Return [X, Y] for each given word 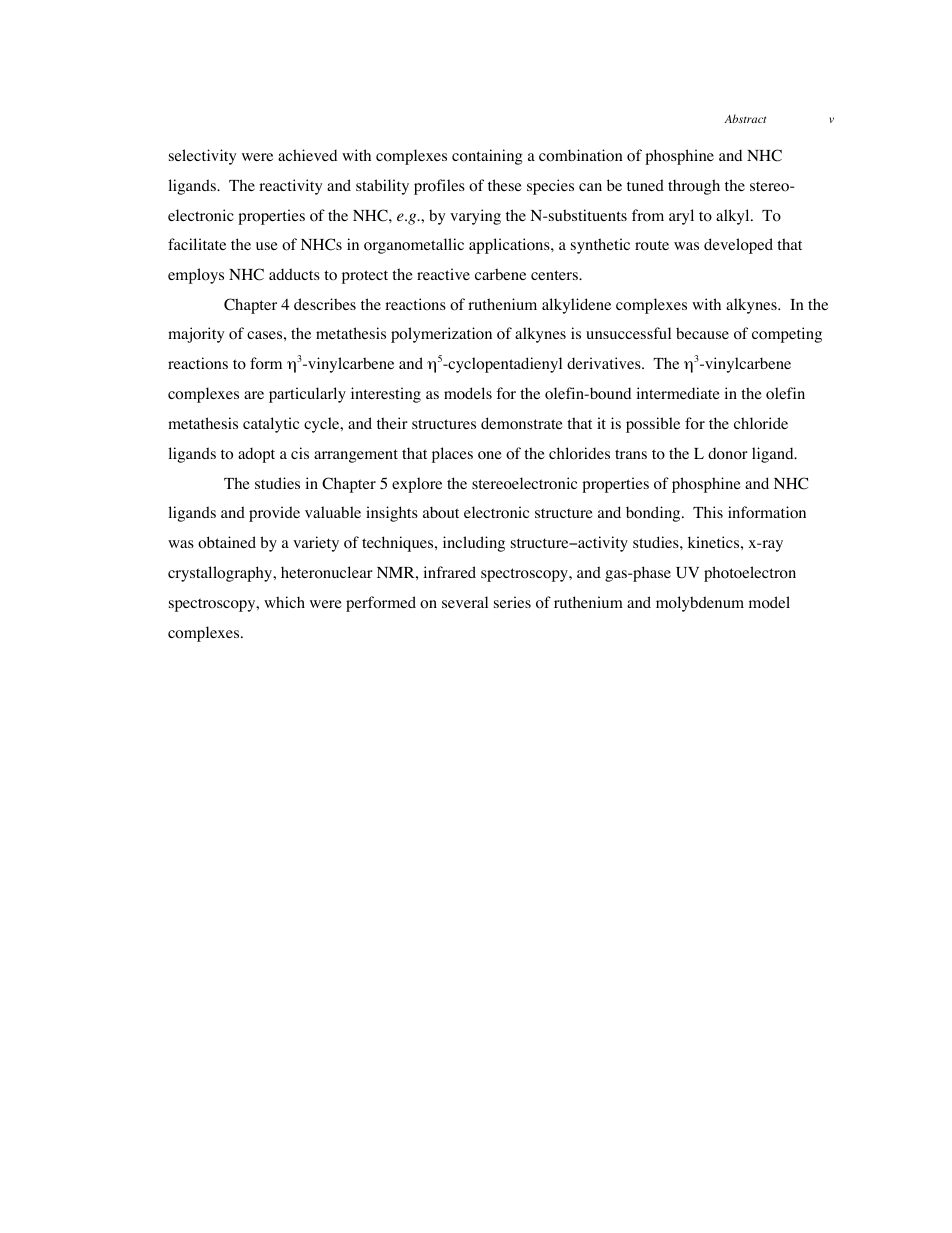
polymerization [441, 335]
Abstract [745, 118]
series [512, 602]
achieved [307, 155]
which [284, 602]
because [702, 333]
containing [487, 157]
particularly [307, 395]
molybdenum [700, 604]
